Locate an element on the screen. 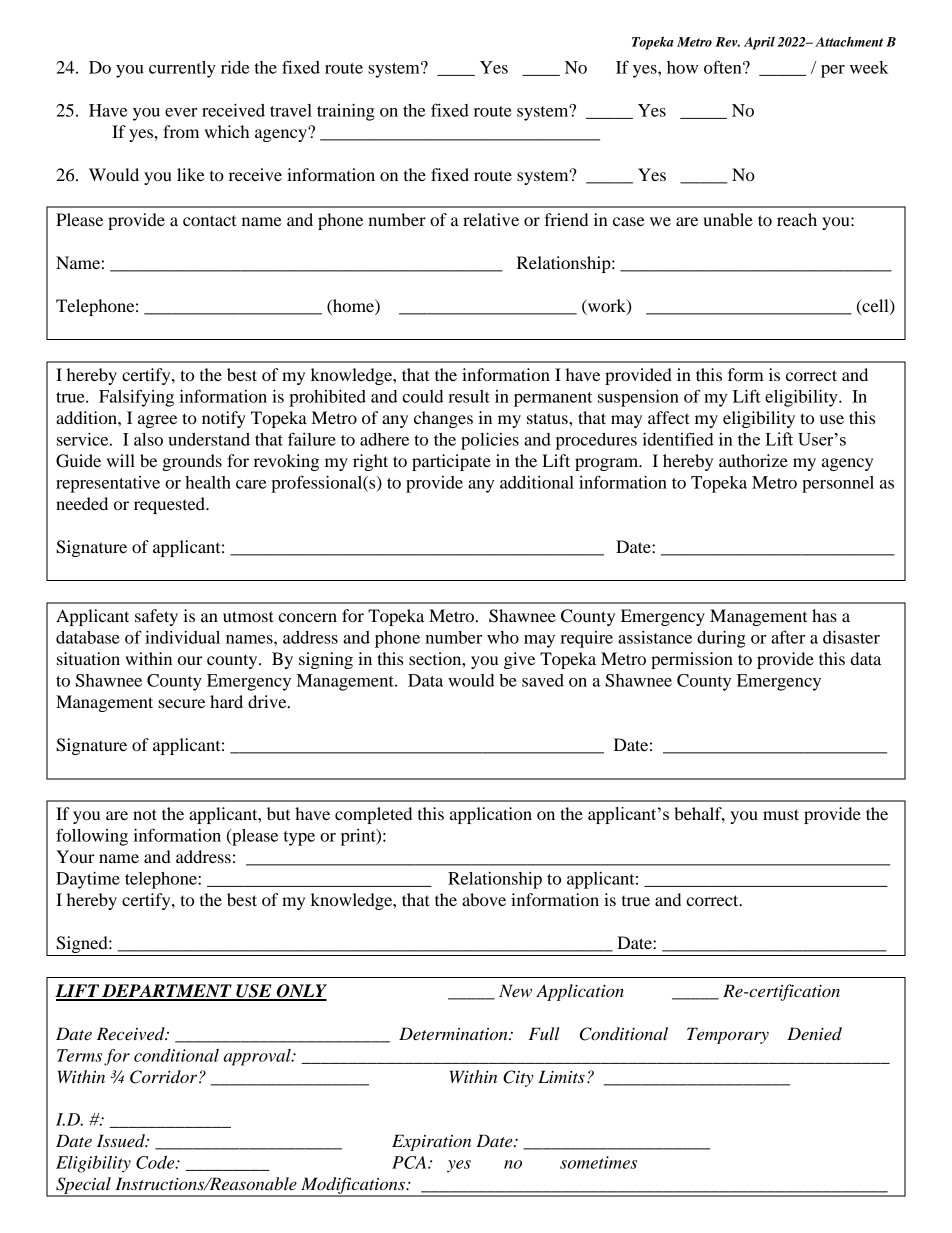 Image resolution: width=952 pixels, height=1233 pixels. April is located at coordinates (759, 43).
